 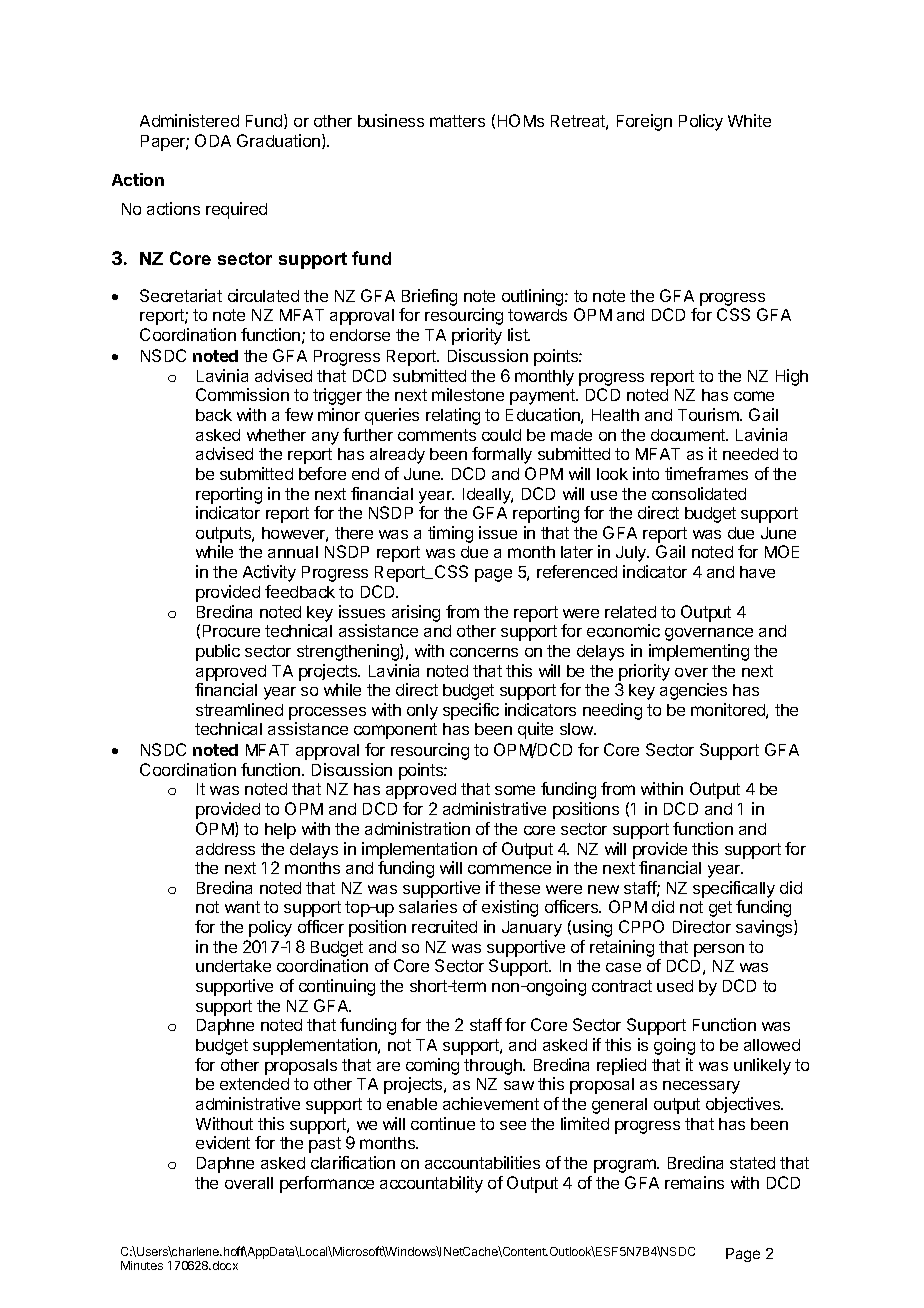 What do you see at coordinates (694, 1182) in the document?
I see `remains` at bounding box center [694, 1182].
